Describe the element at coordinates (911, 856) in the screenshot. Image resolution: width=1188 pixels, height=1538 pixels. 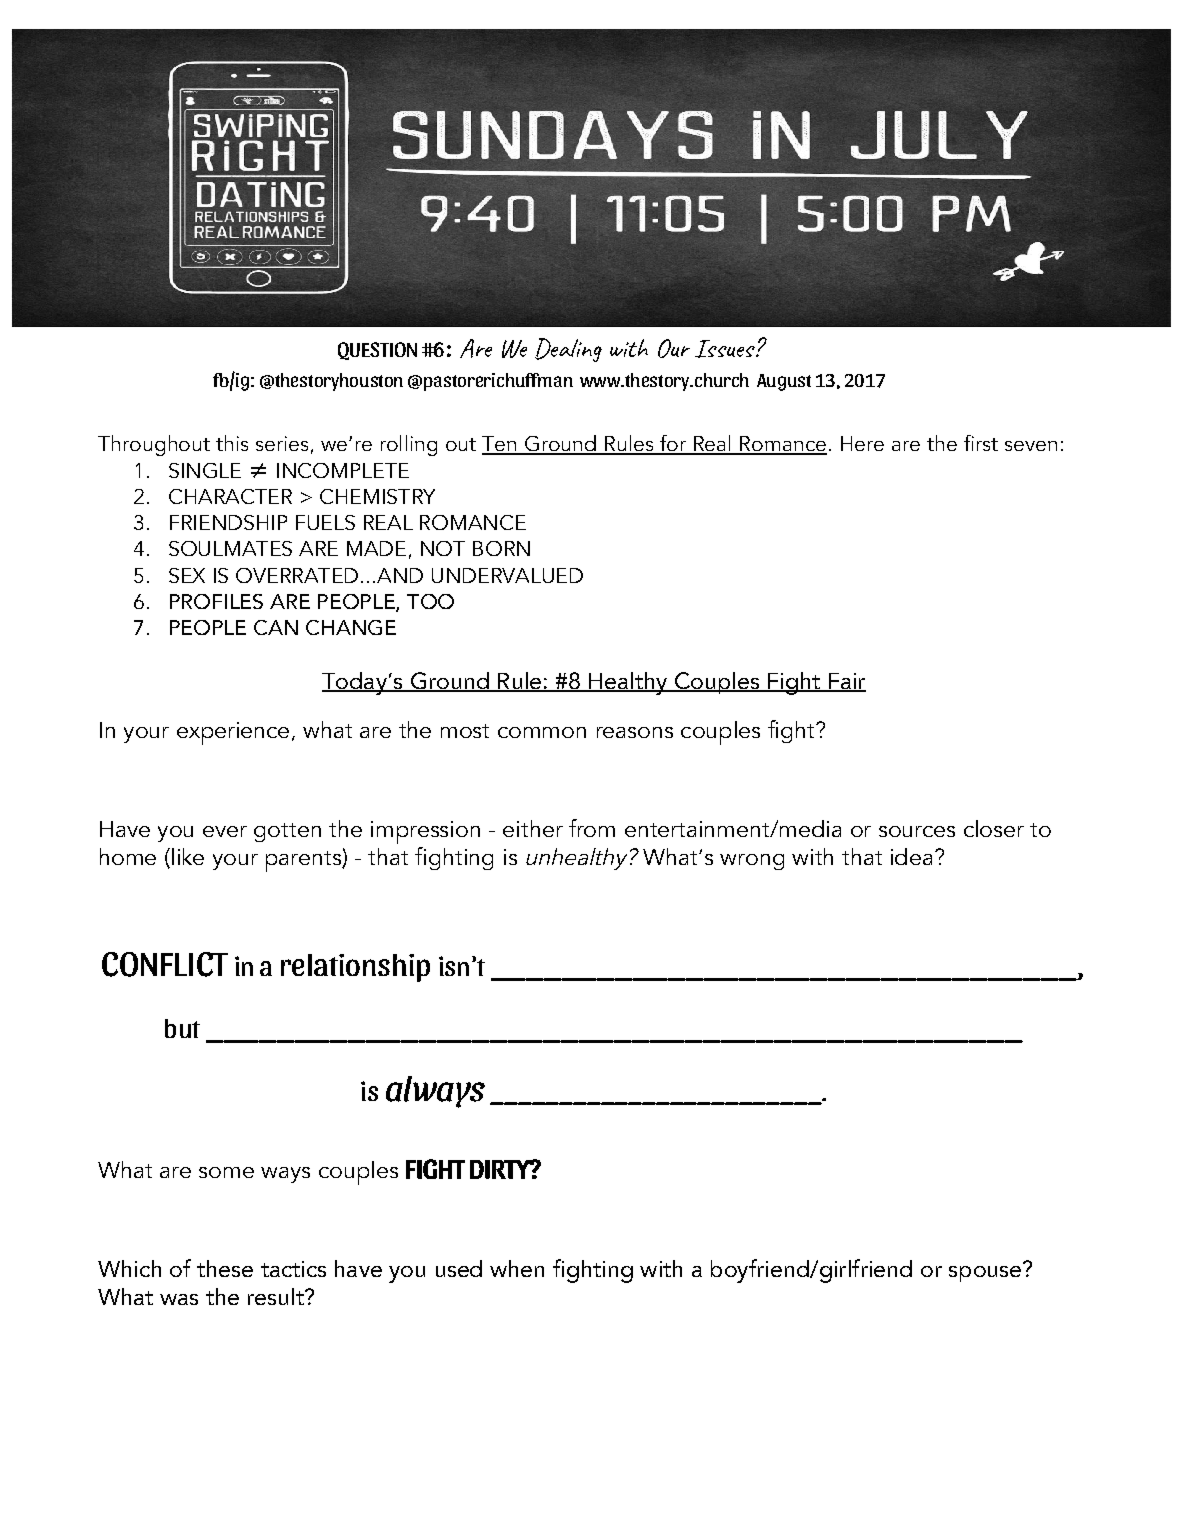
I see `idea` at that location.
